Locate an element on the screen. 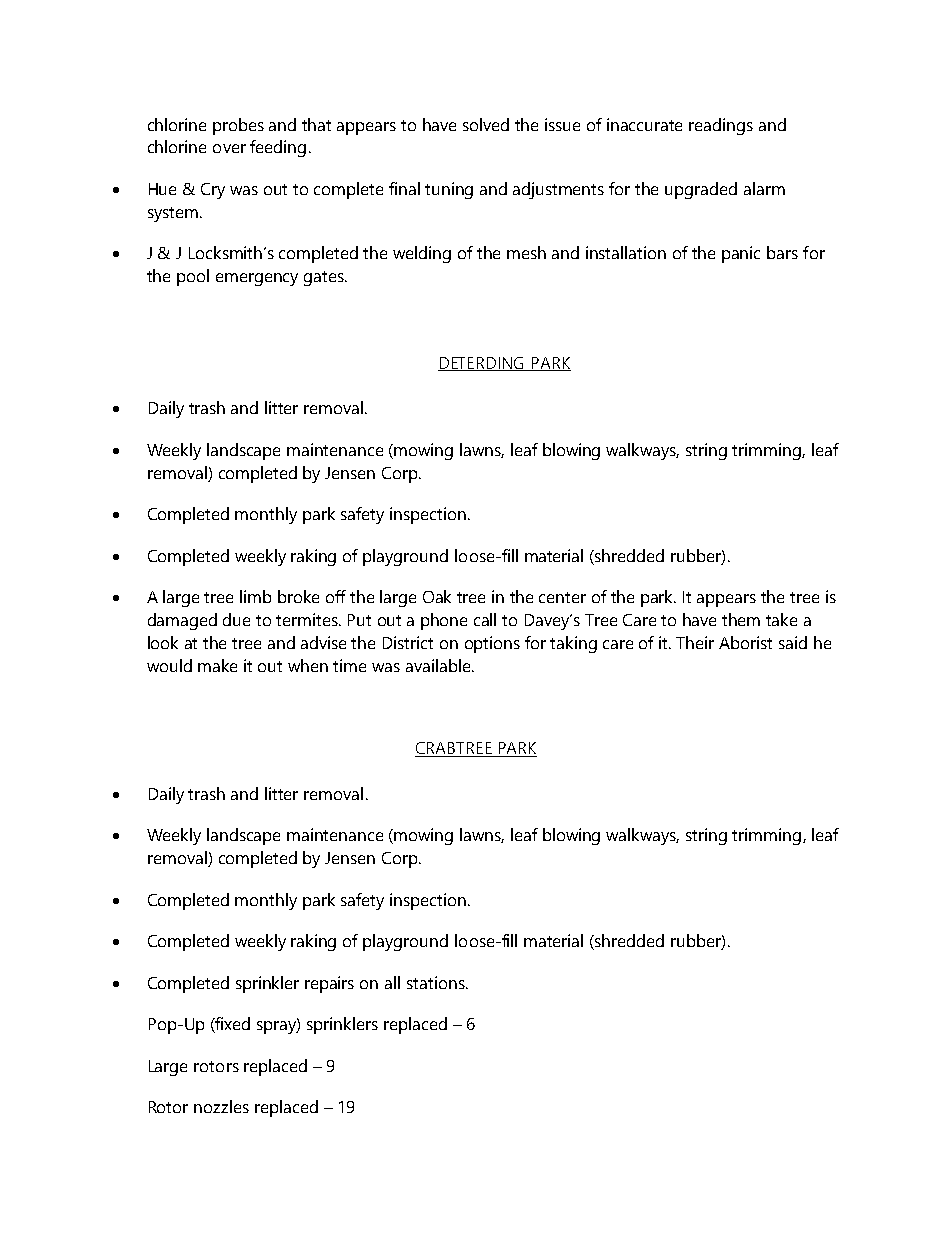 This screenshot has height=1233, width=952. stations is located at coordinates (437, 982).
